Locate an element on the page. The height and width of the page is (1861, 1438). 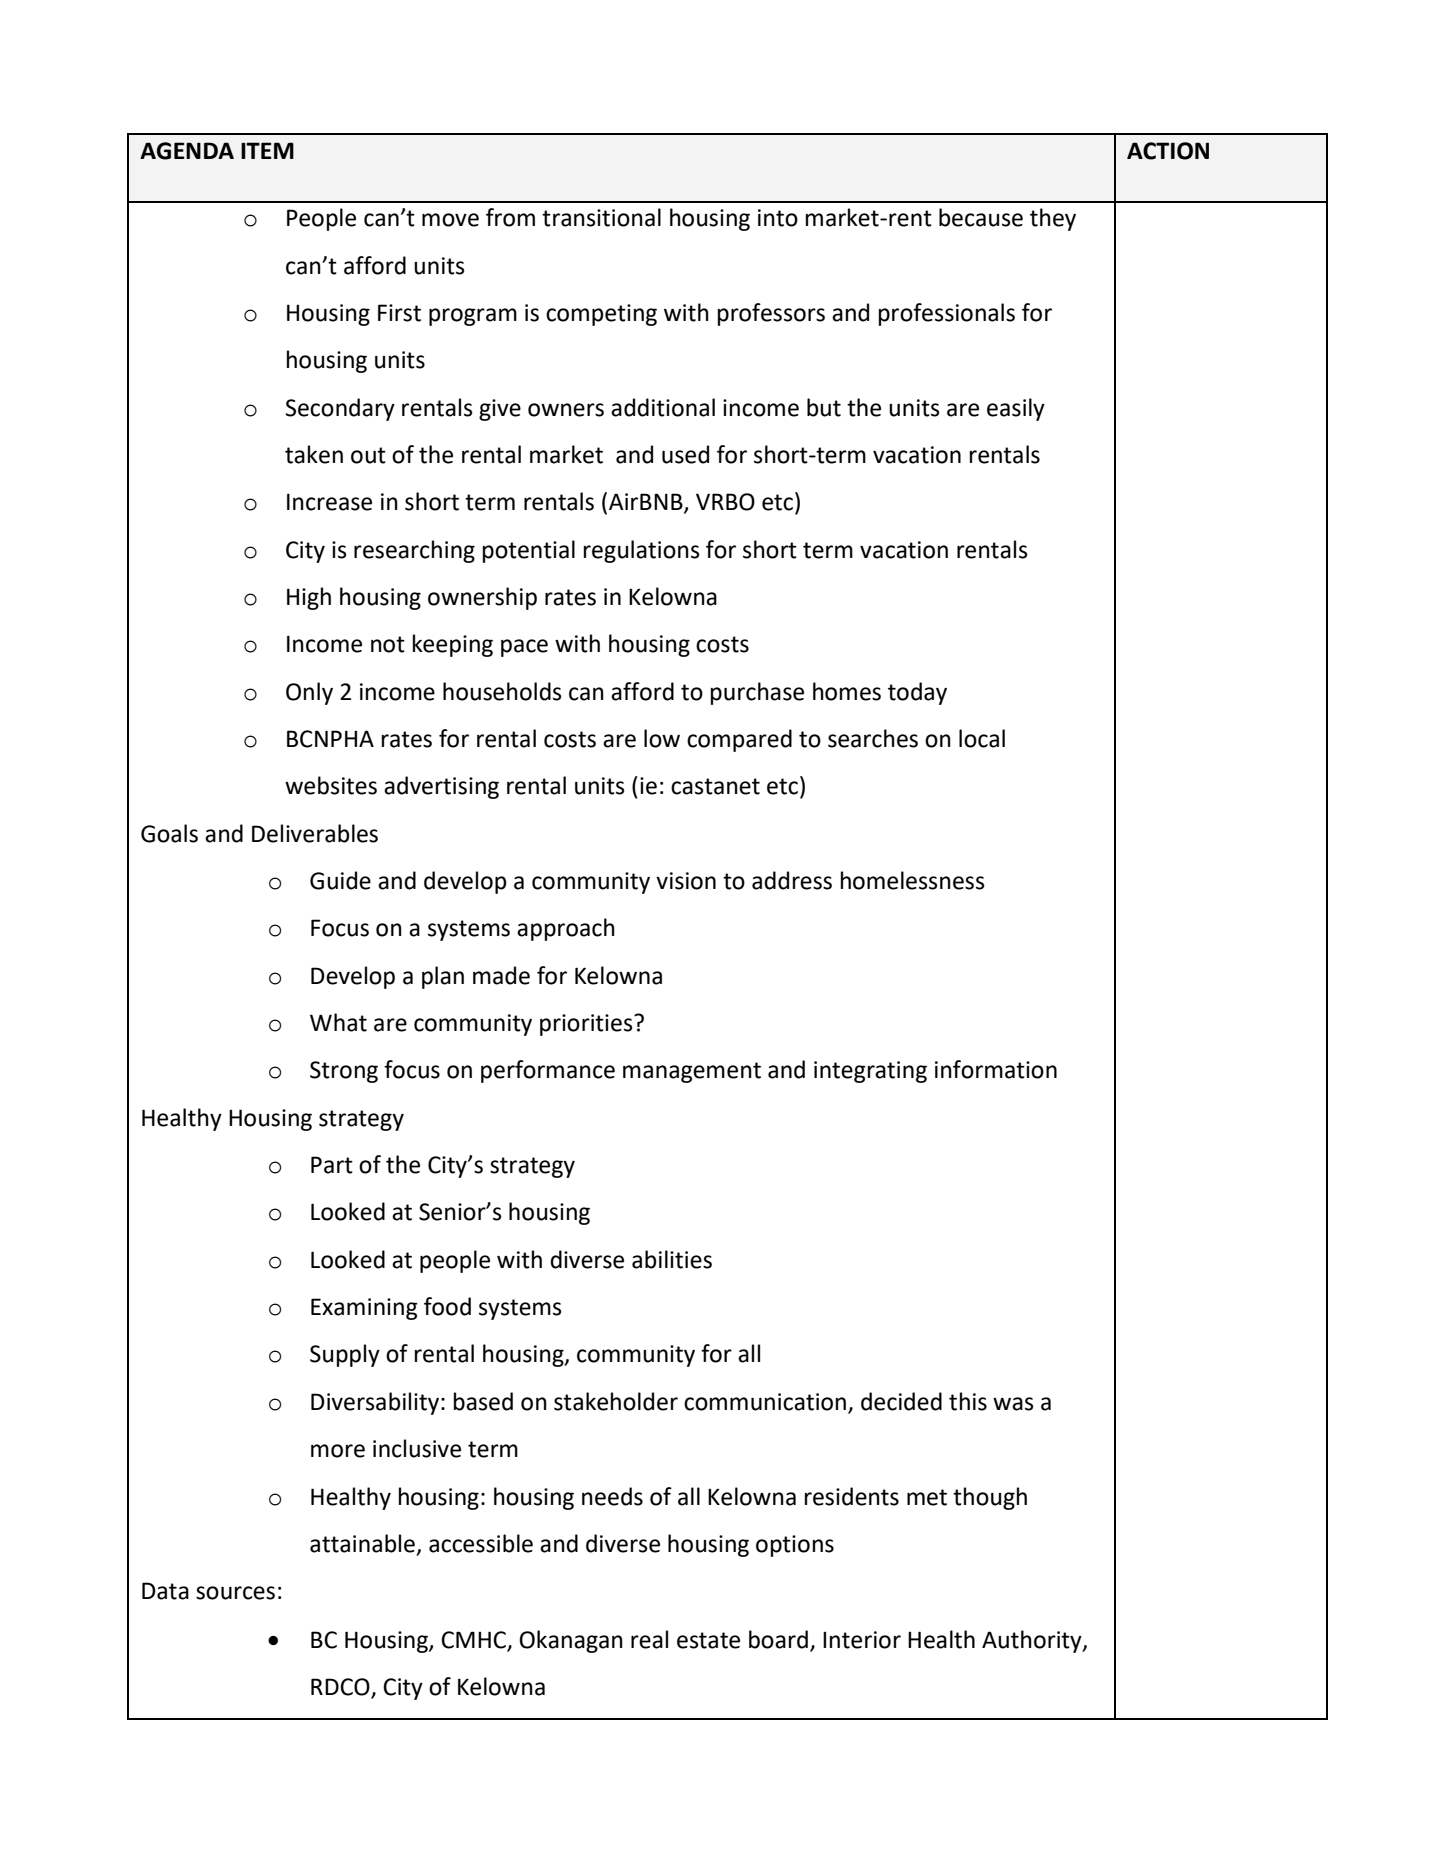
sources is located at coordinates (235, 1593).
